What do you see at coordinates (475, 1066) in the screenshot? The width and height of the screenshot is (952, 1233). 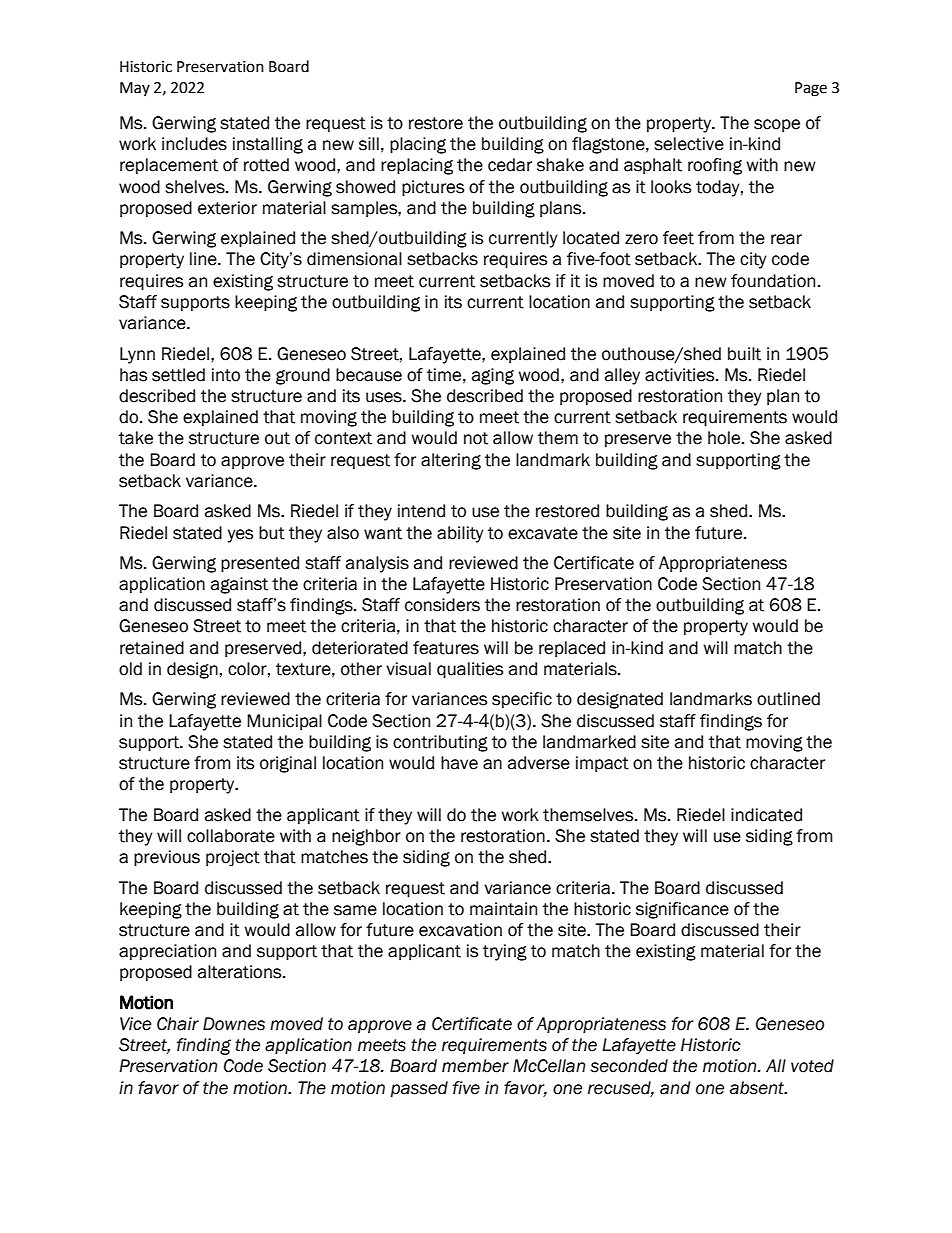 I see `member` at bounding box center [475, 1066].
